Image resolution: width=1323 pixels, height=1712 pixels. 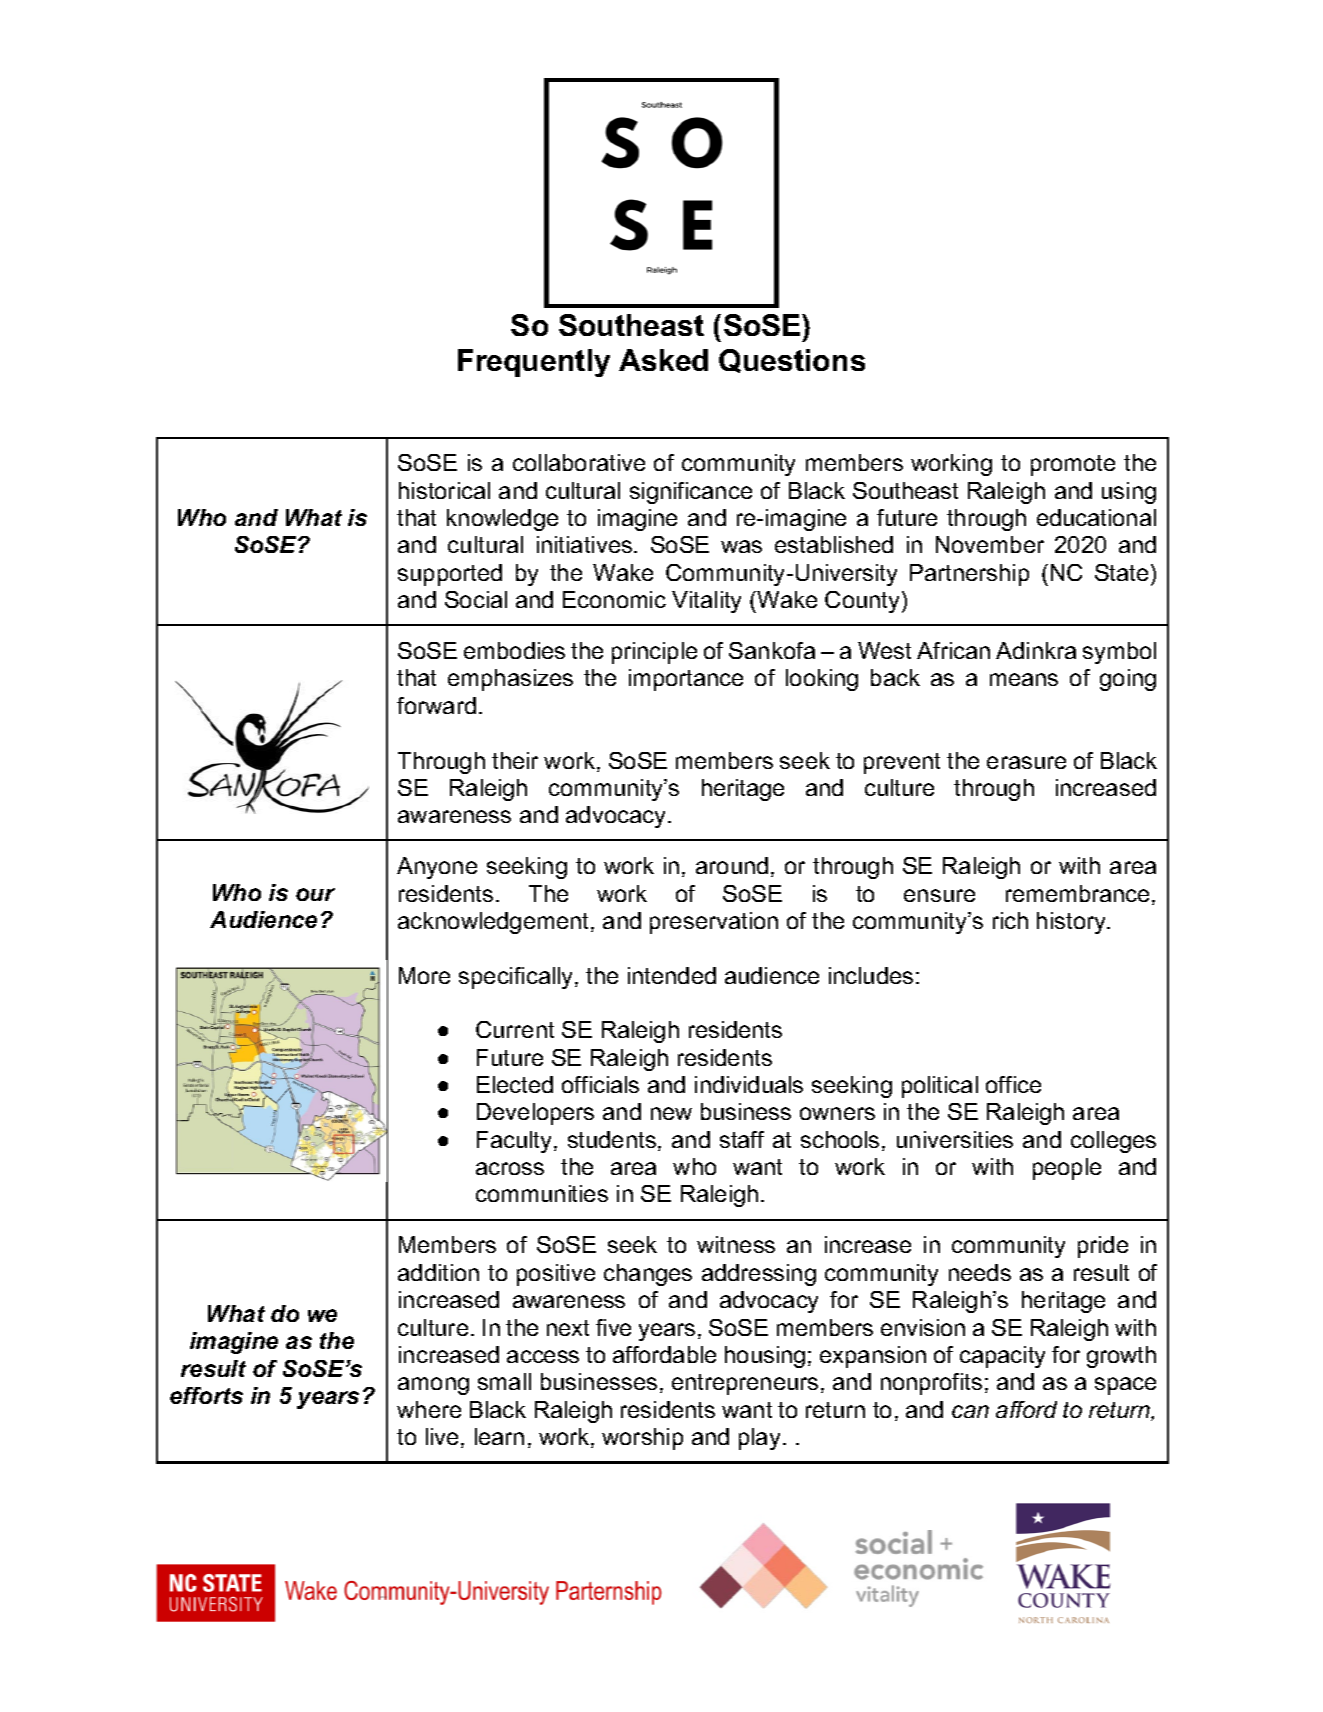 What do you see at coordinates (1073, 465) in the screenshot?
I see `promote` at bounding box center [1073, 465].
